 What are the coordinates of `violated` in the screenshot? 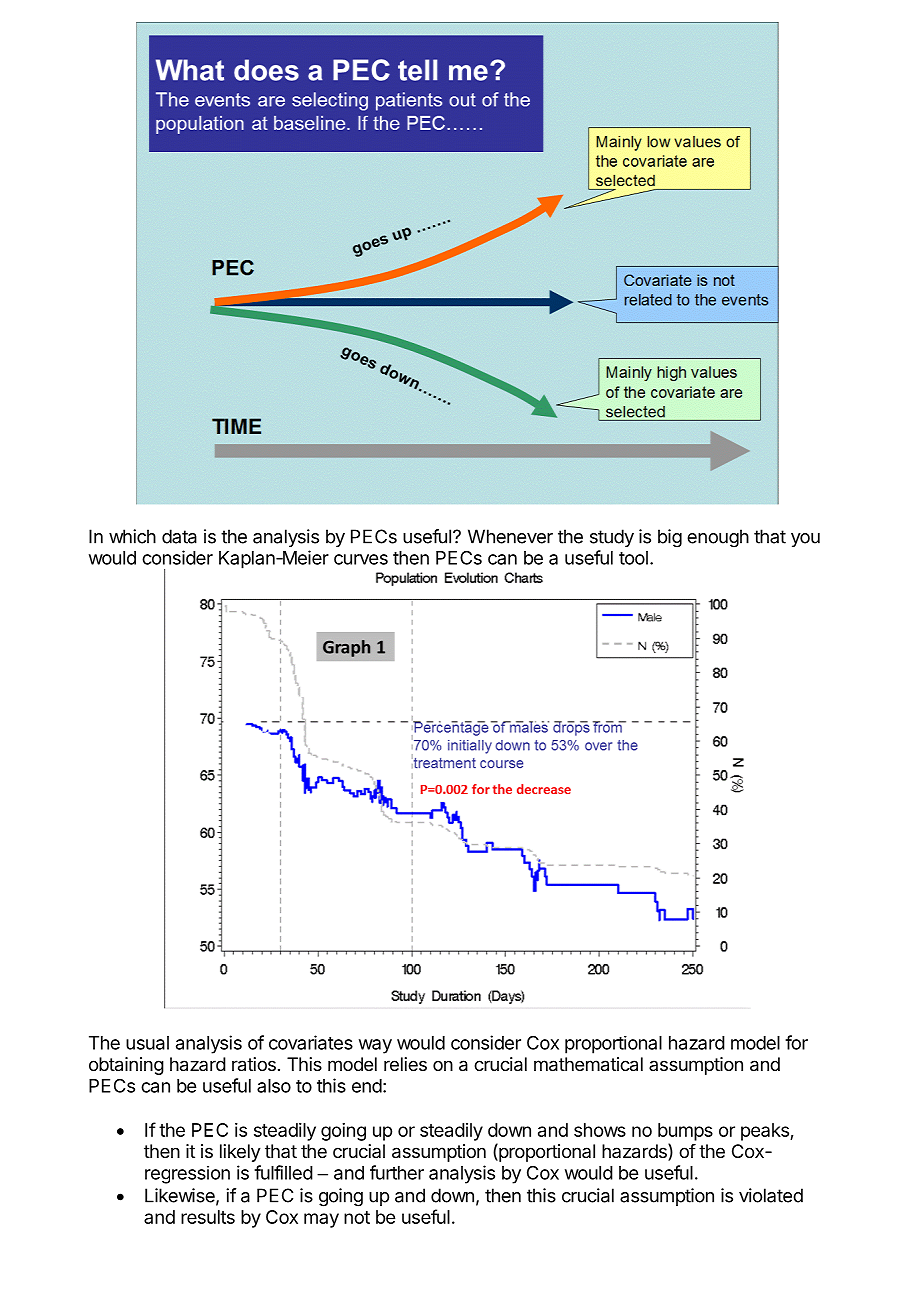 It's located at (771, 1195).
